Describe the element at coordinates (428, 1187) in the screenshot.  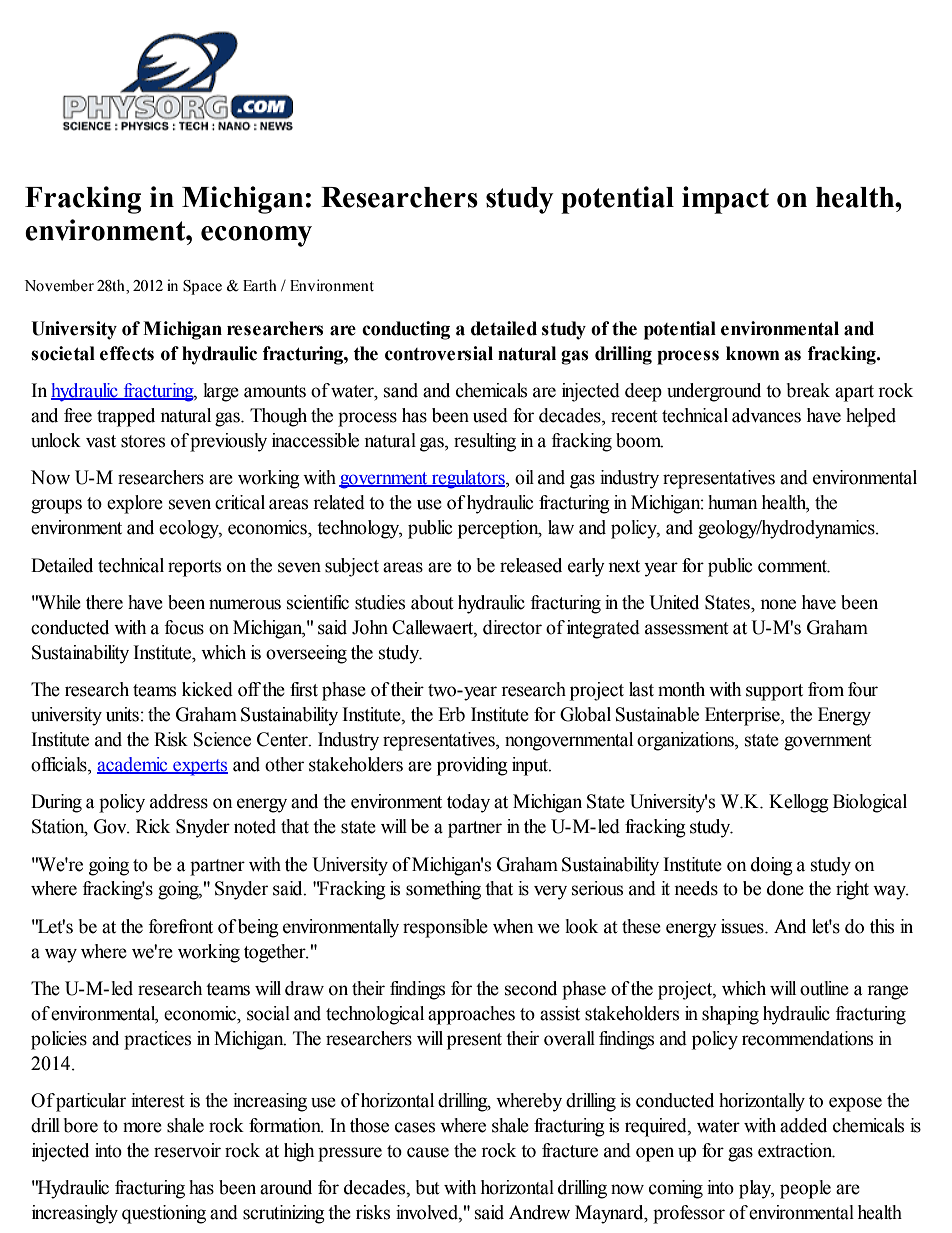
I see `but` at that location.
